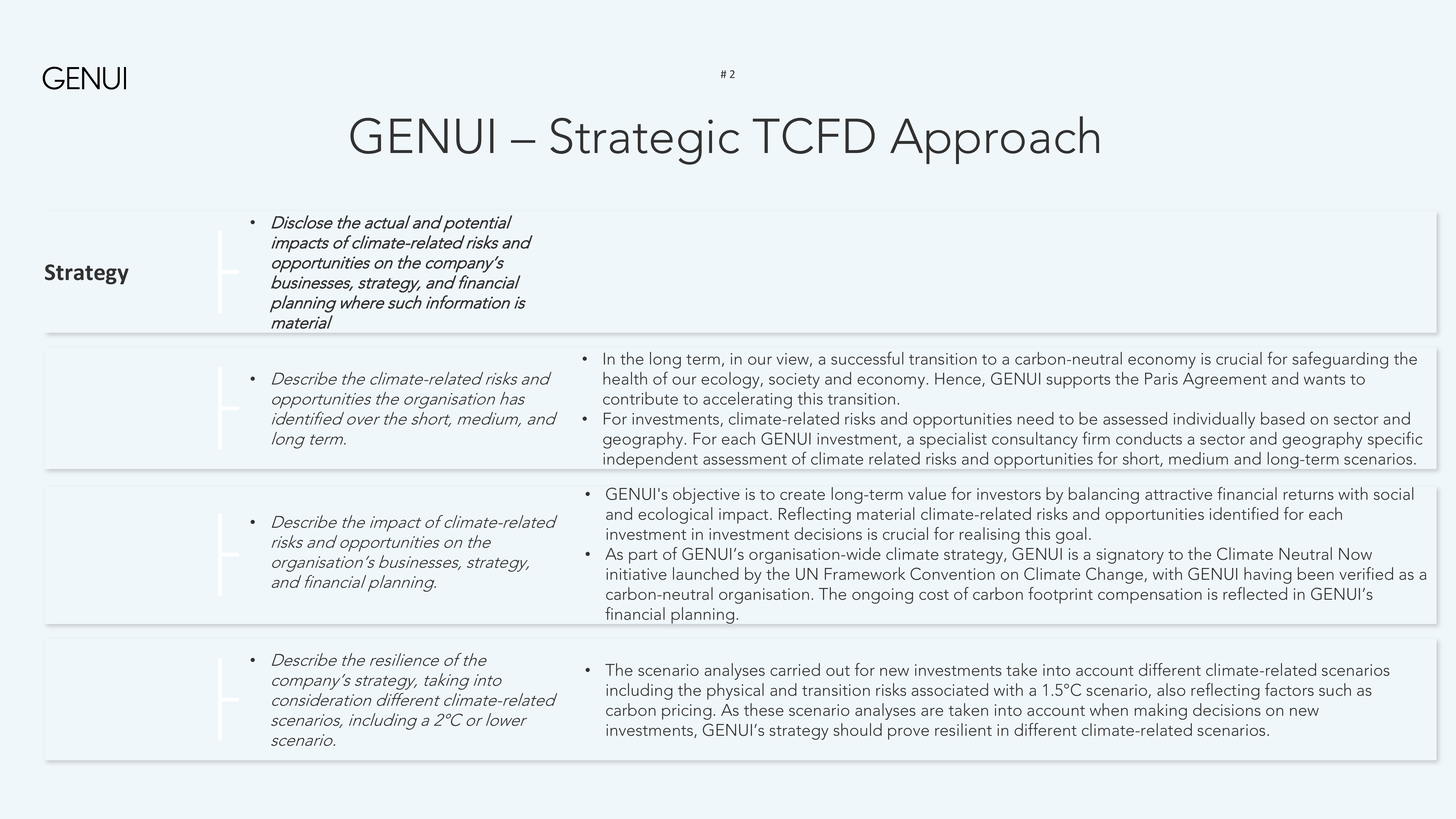  I want to click on consultancy, so click(1035, 440).
